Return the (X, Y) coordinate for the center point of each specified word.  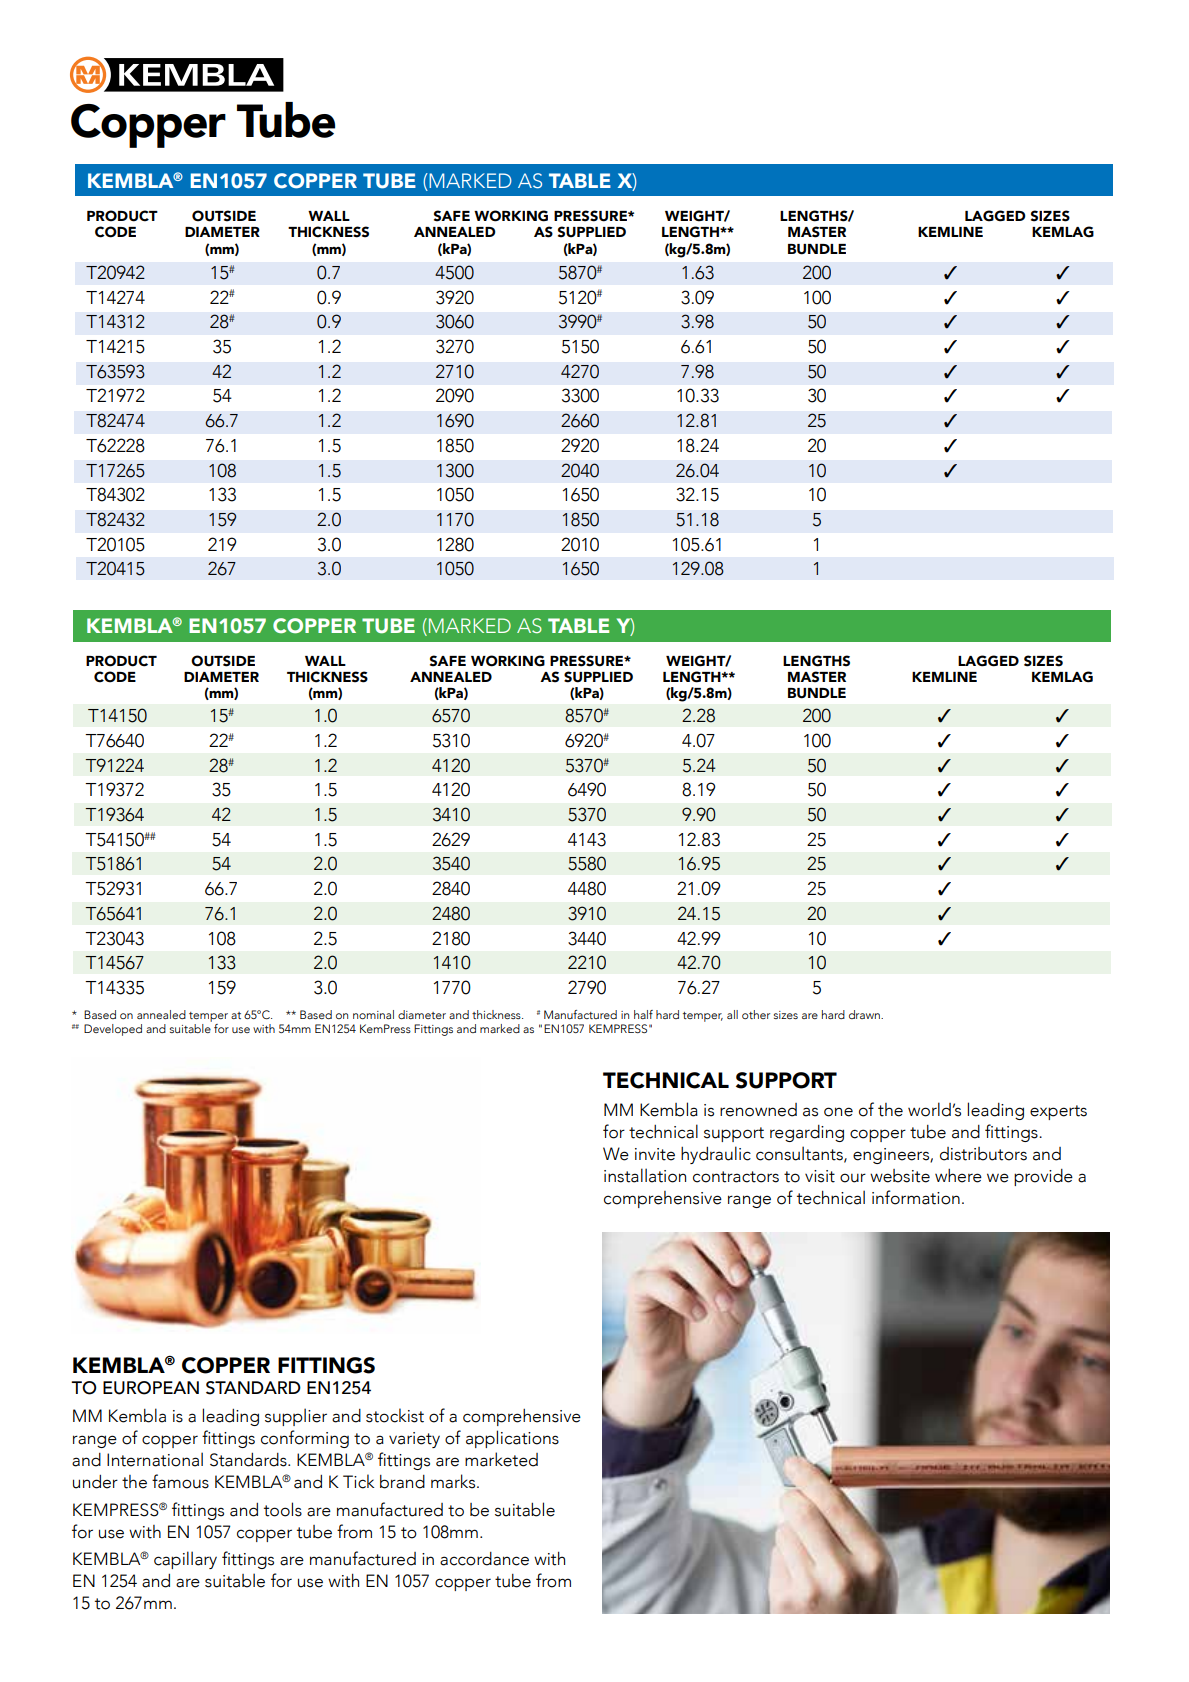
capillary (185, 1560)
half (643, 1014)
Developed (113, 1030)
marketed (501, 1459)
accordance (484, 1559)
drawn (865, 1014)
